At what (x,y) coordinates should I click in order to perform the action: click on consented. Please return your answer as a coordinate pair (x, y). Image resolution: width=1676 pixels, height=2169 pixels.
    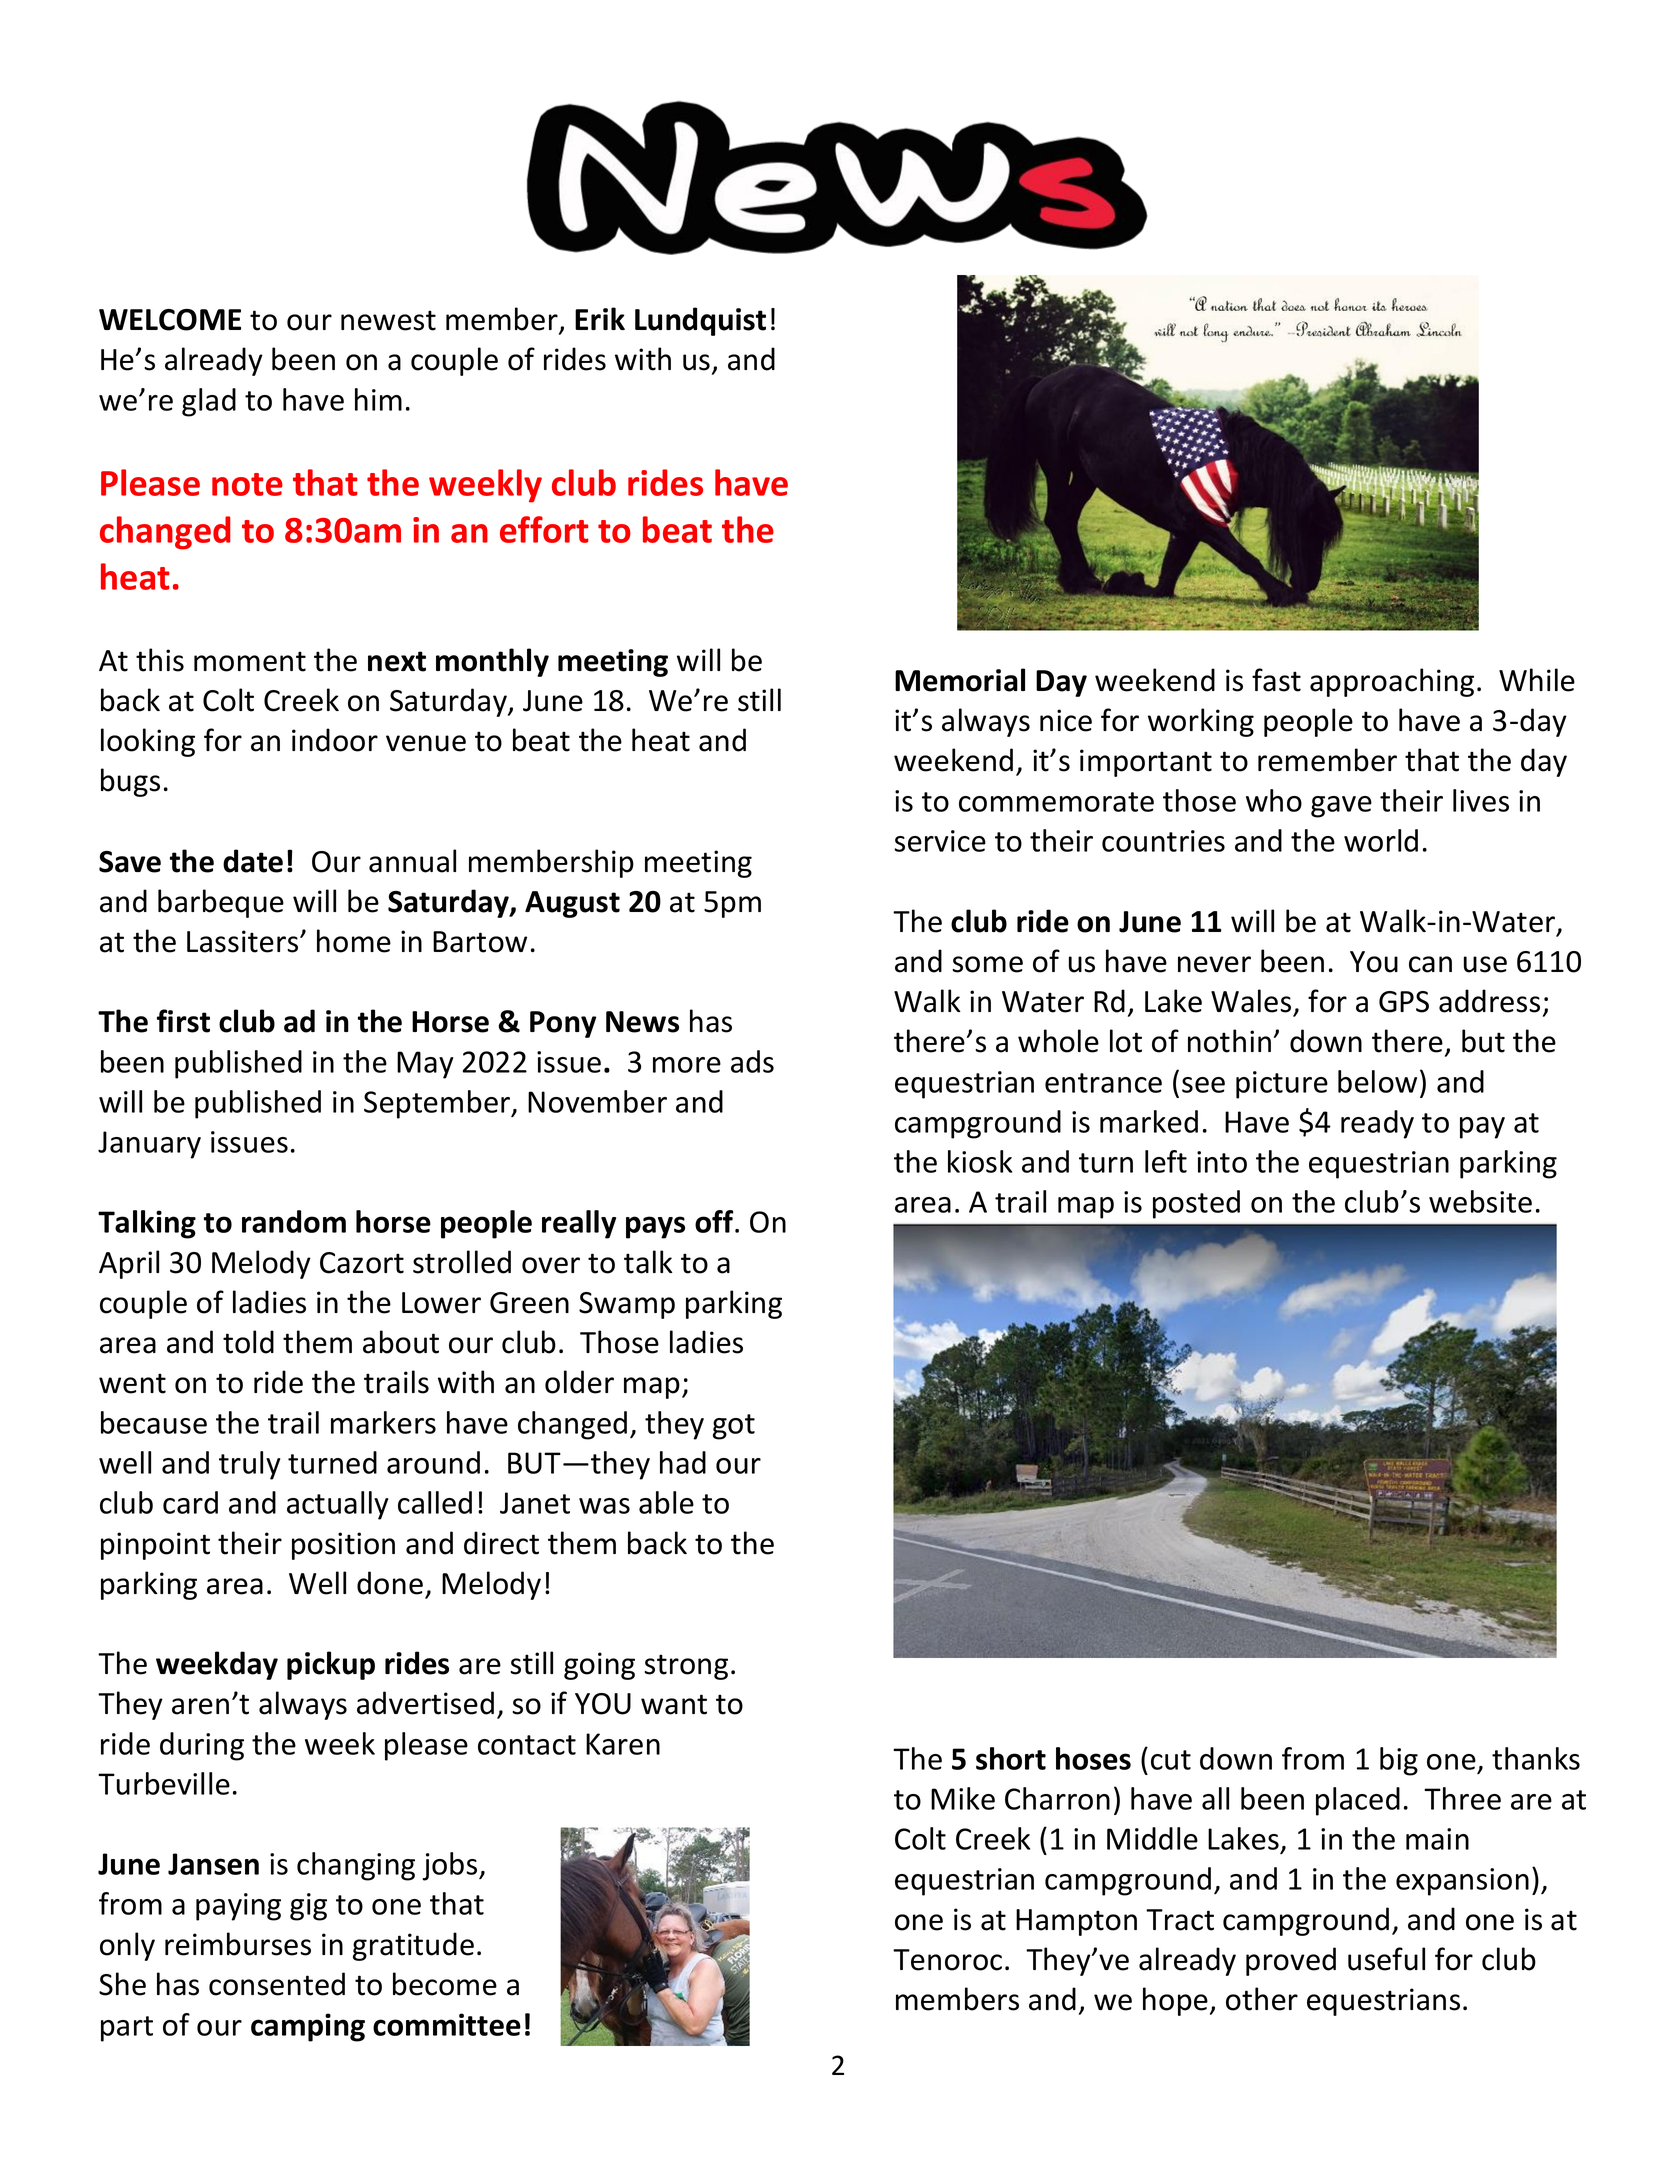
    Looking at the image, I should click on (277, 1984).
